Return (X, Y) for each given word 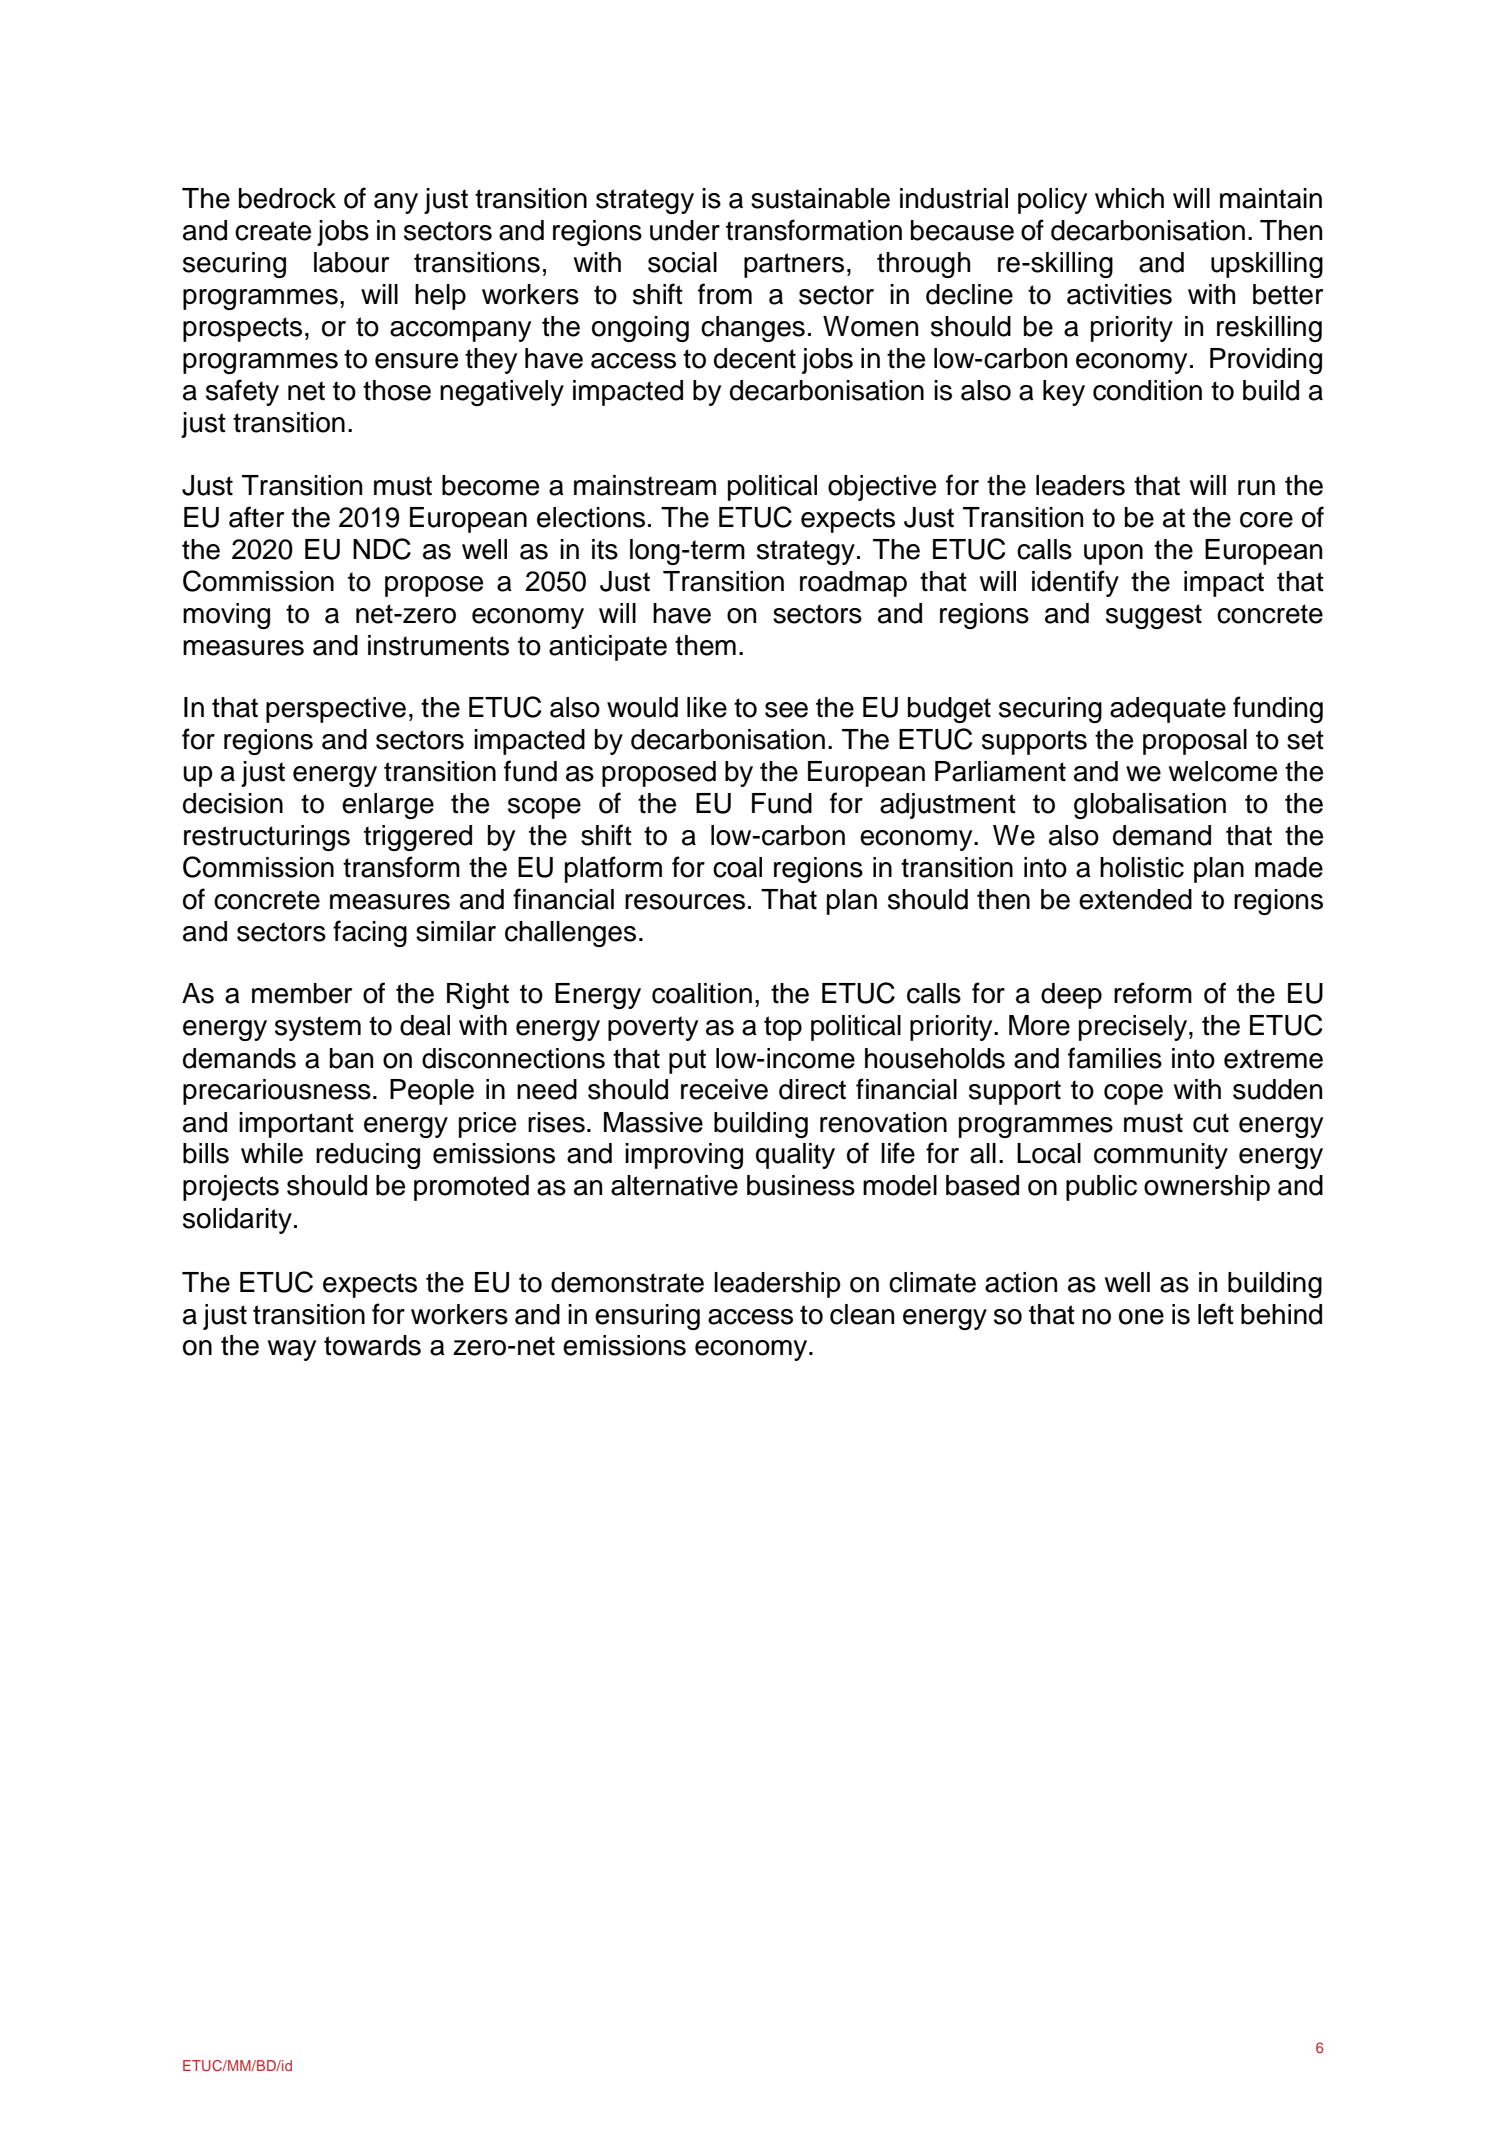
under (685, 230)
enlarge (388, 806)
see (786, 710)
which (1129, 198)
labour (351, 262)
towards (372, 1345)
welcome (1223, 771)
